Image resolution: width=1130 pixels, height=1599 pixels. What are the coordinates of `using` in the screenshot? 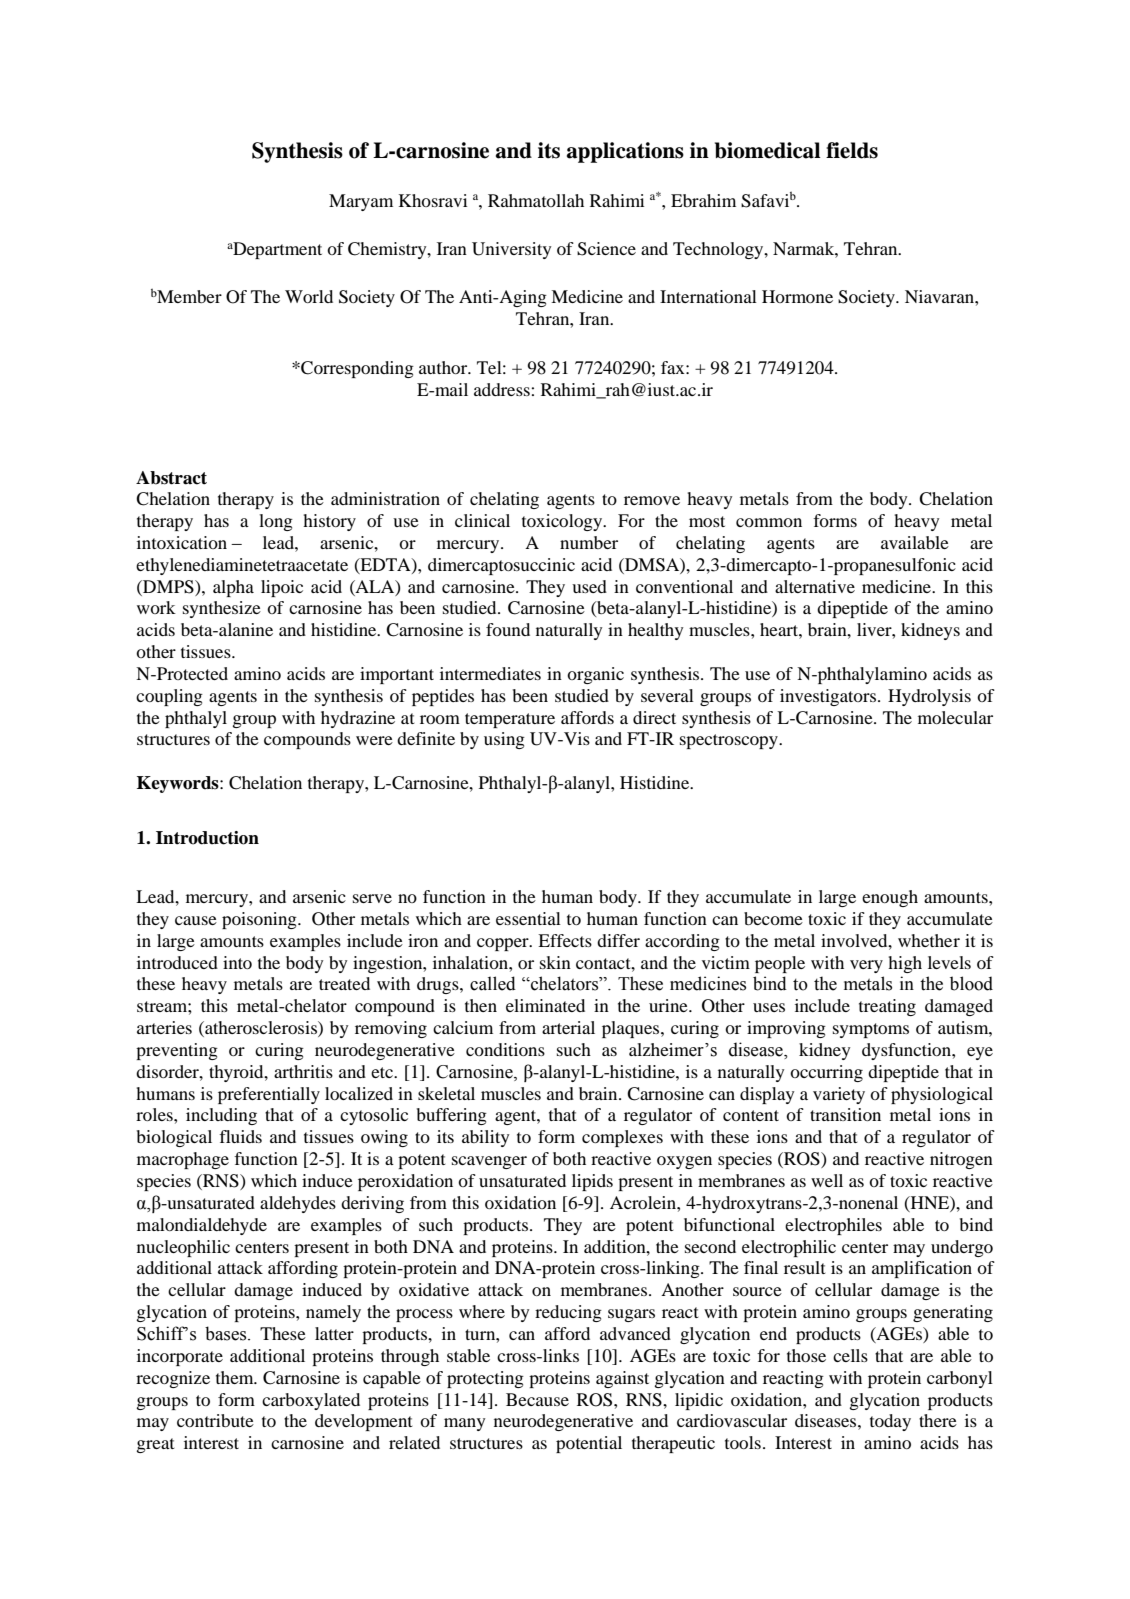 It's located at (504, 740).
